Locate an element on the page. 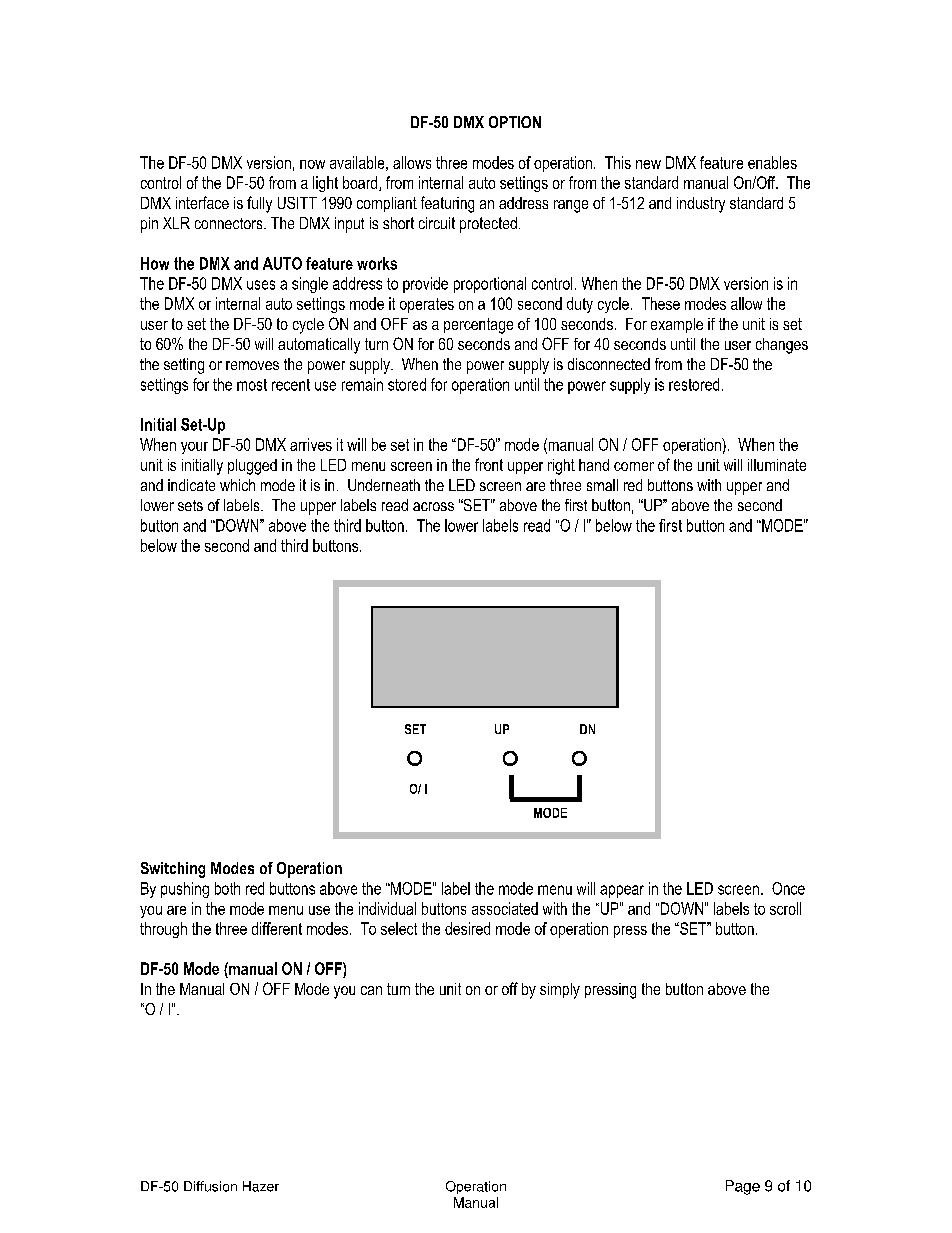 This page has height=1233, width=952. OPTION is located at coordinates (515, 122).
